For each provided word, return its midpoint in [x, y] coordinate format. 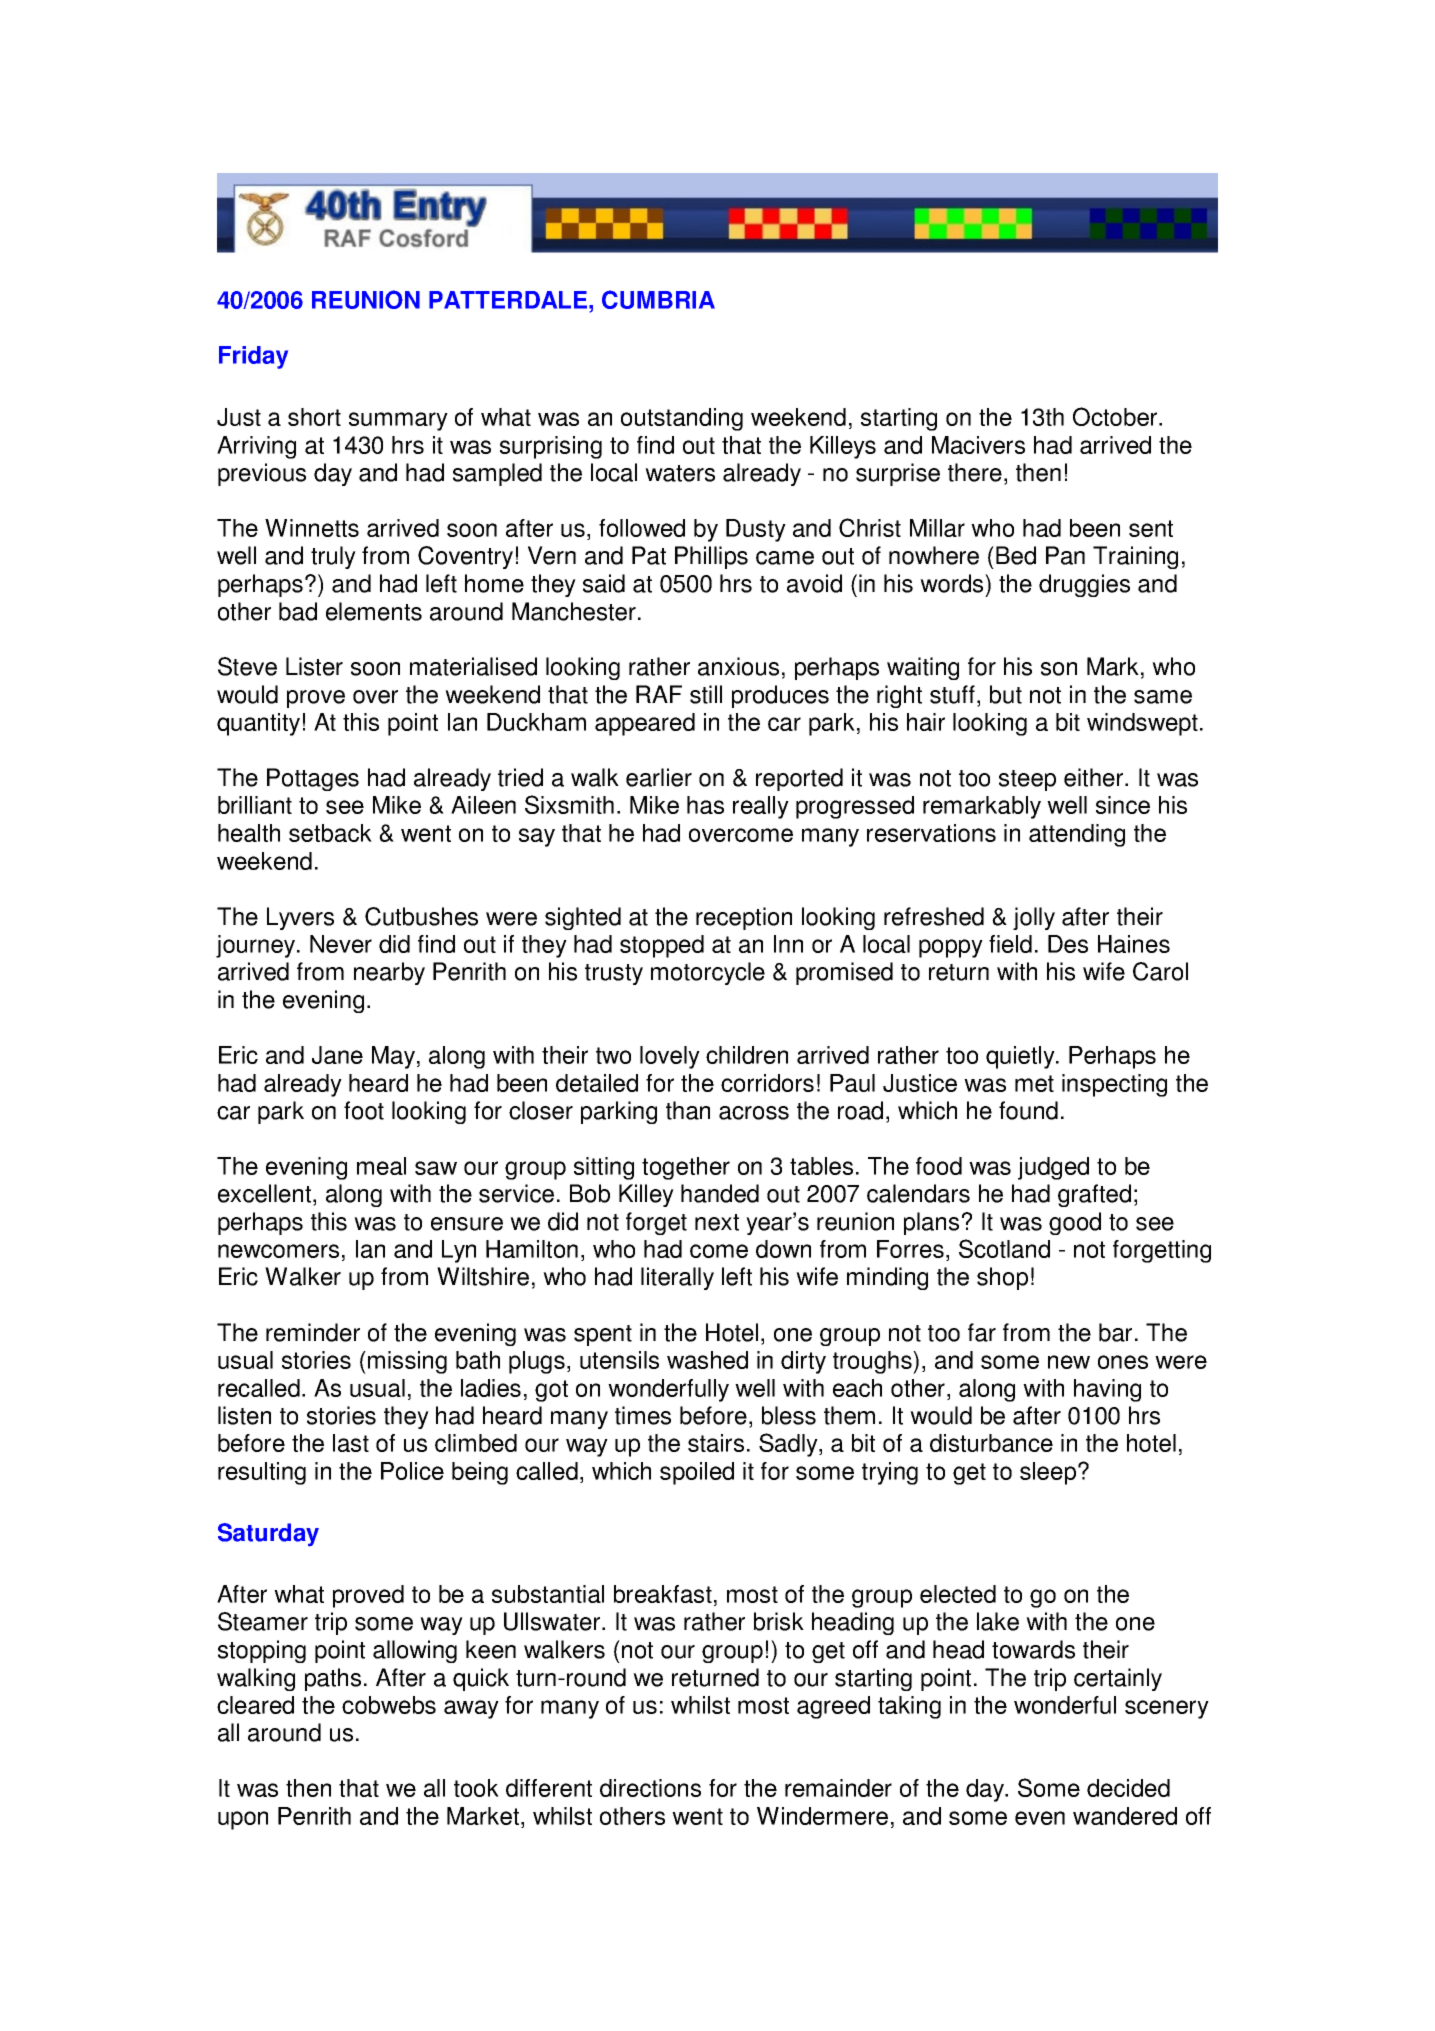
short [314, 417]
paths [333, 1679]
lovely [670, 1057]
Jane [337, 1055]
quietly [1021, 1057]
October [1116, 416]
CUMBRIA [658, 299]
